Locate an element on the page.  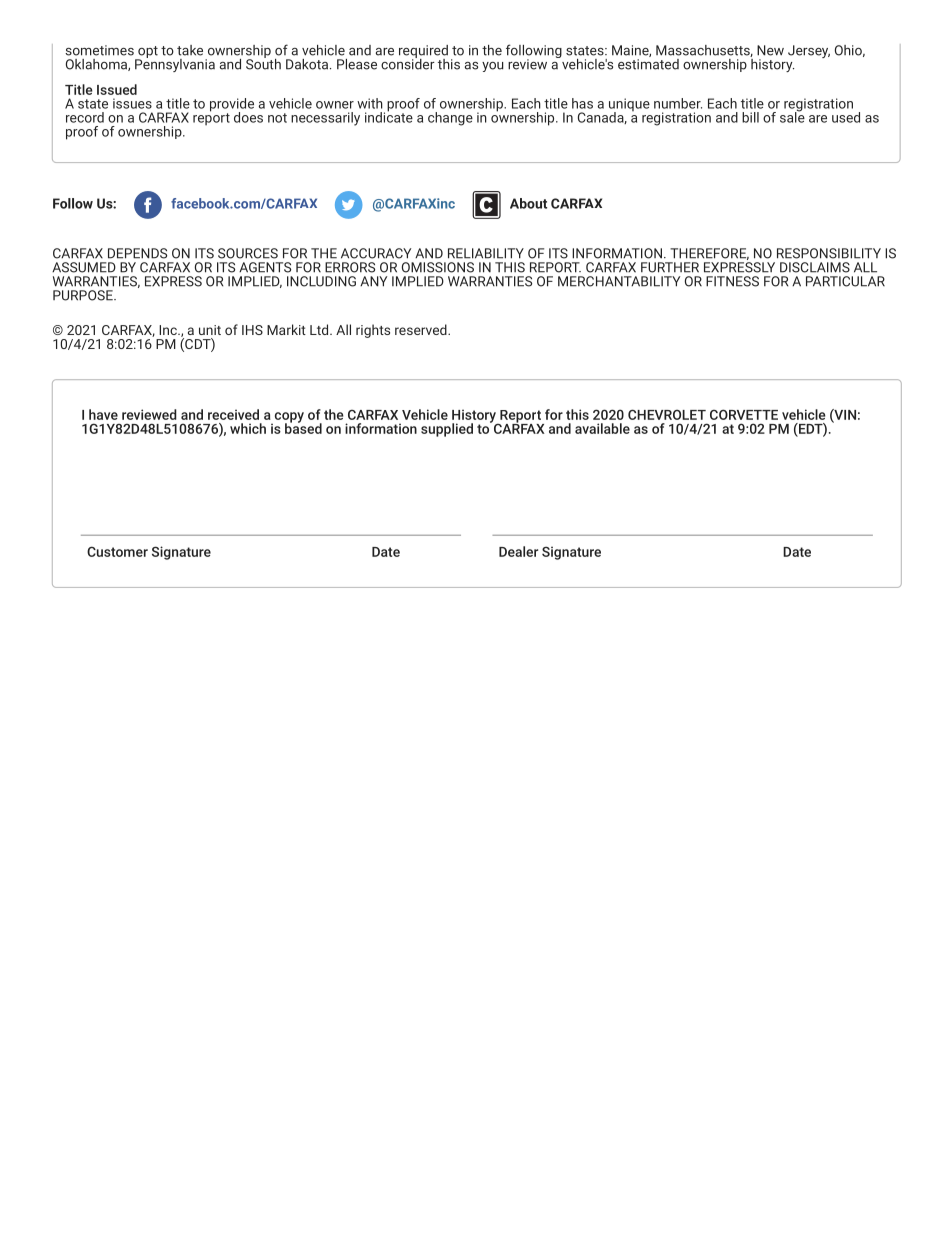
PURPOSE is located at coordinates (84, 295).
